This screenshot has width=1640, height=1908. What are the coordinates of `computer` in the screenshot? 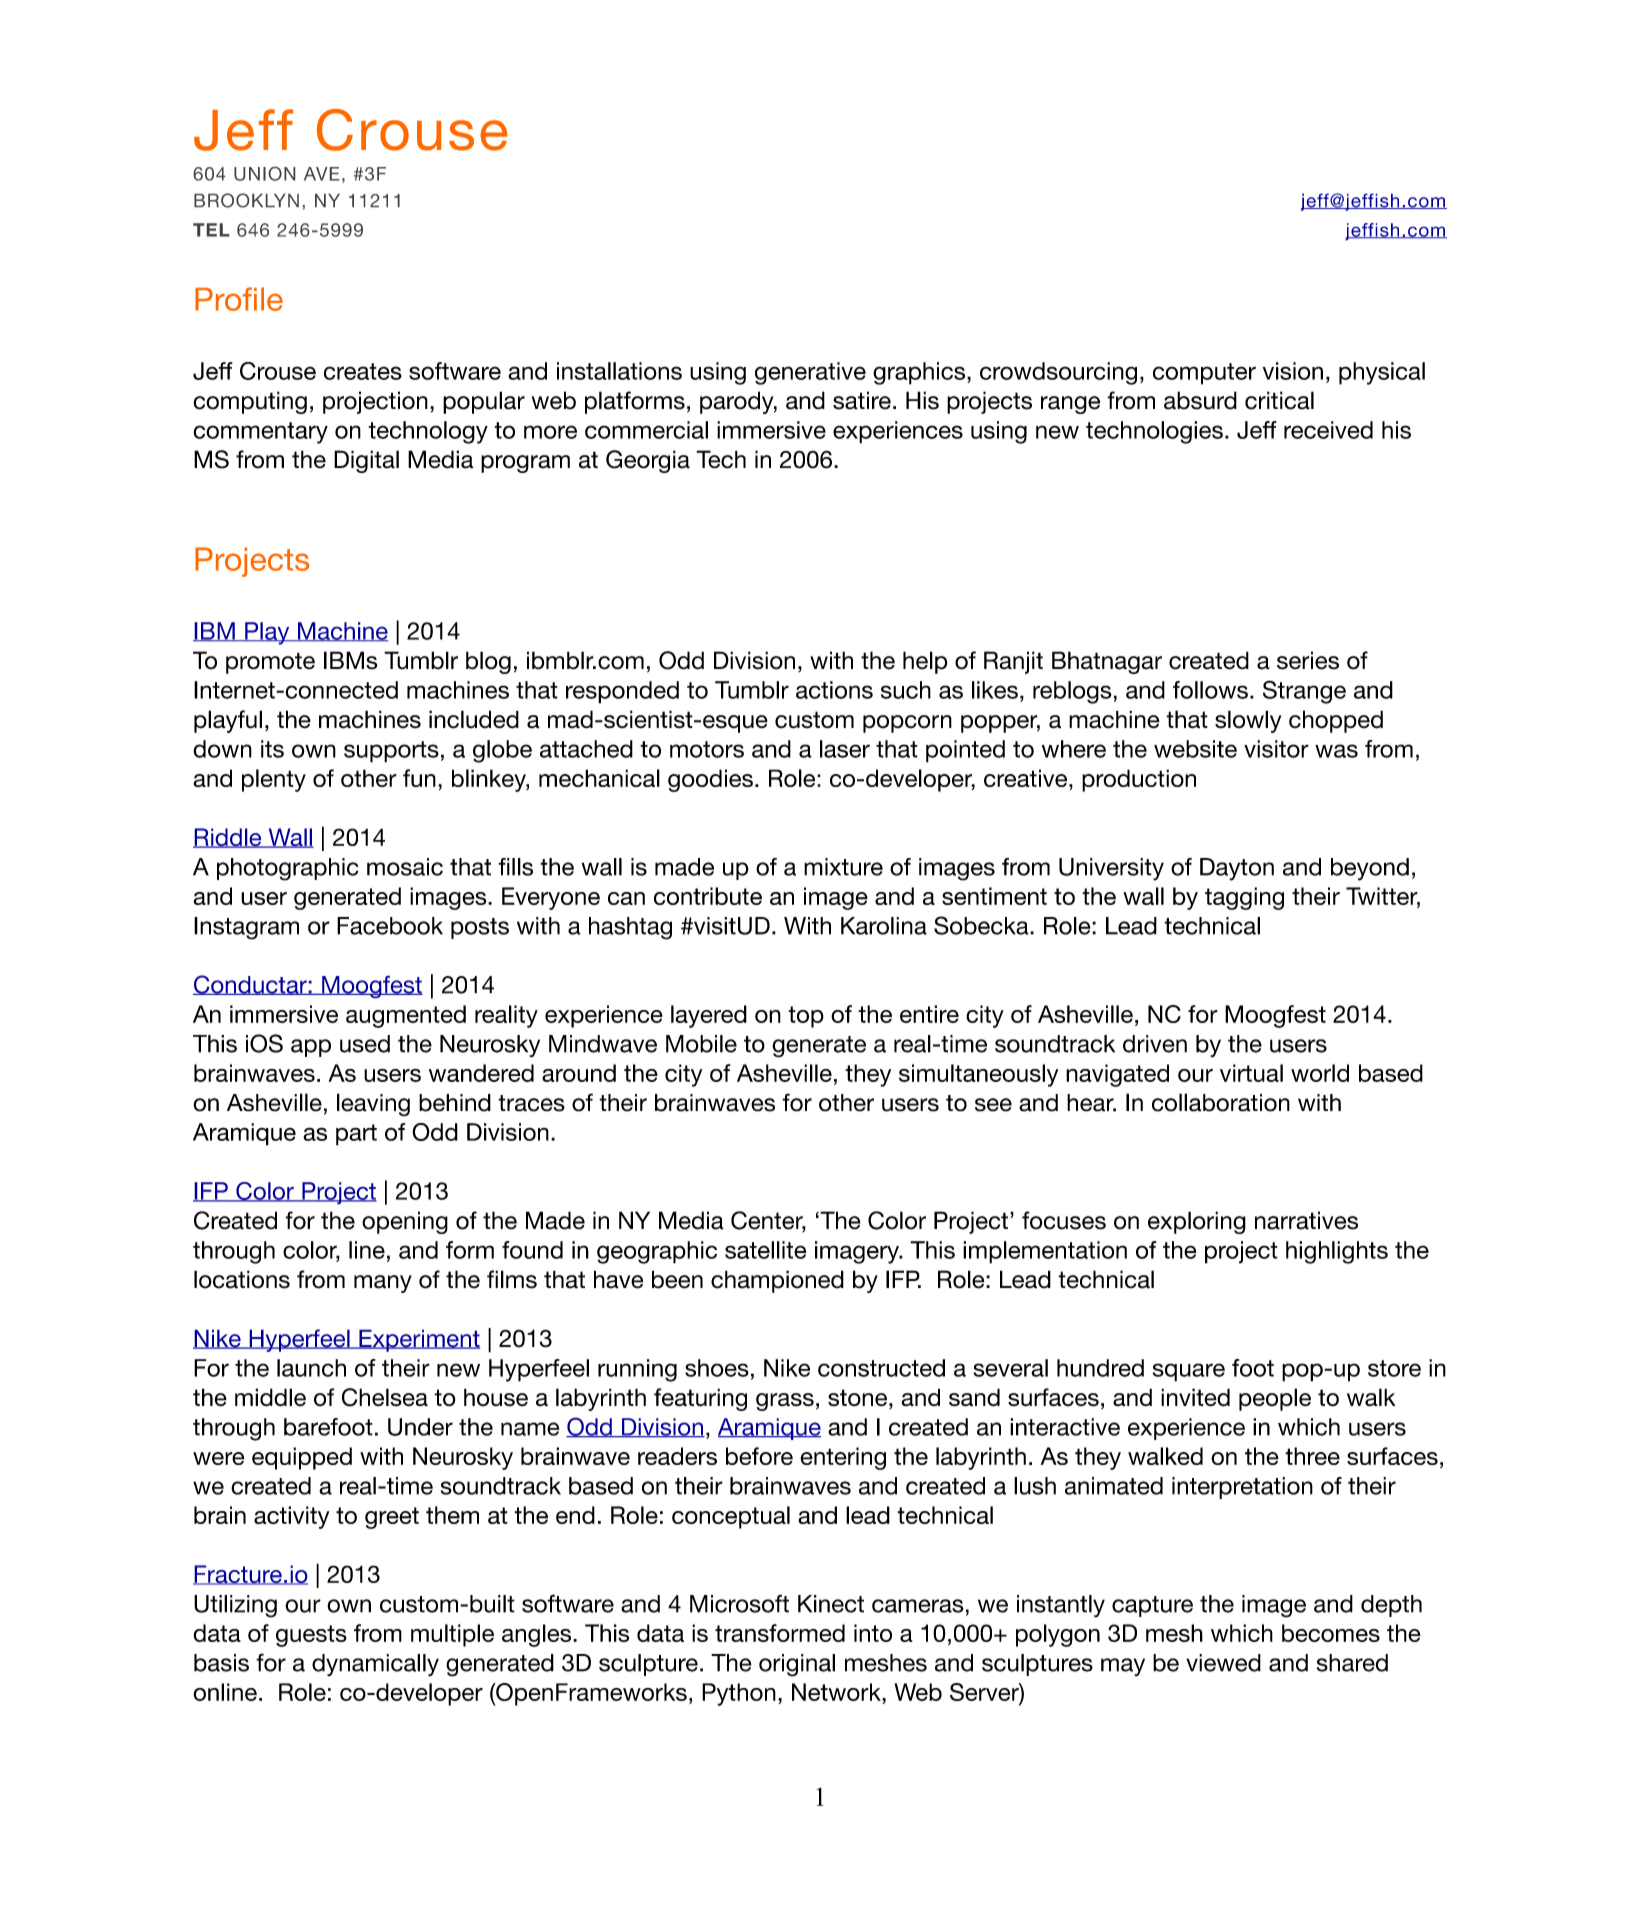 It's located at (1204, 374).
